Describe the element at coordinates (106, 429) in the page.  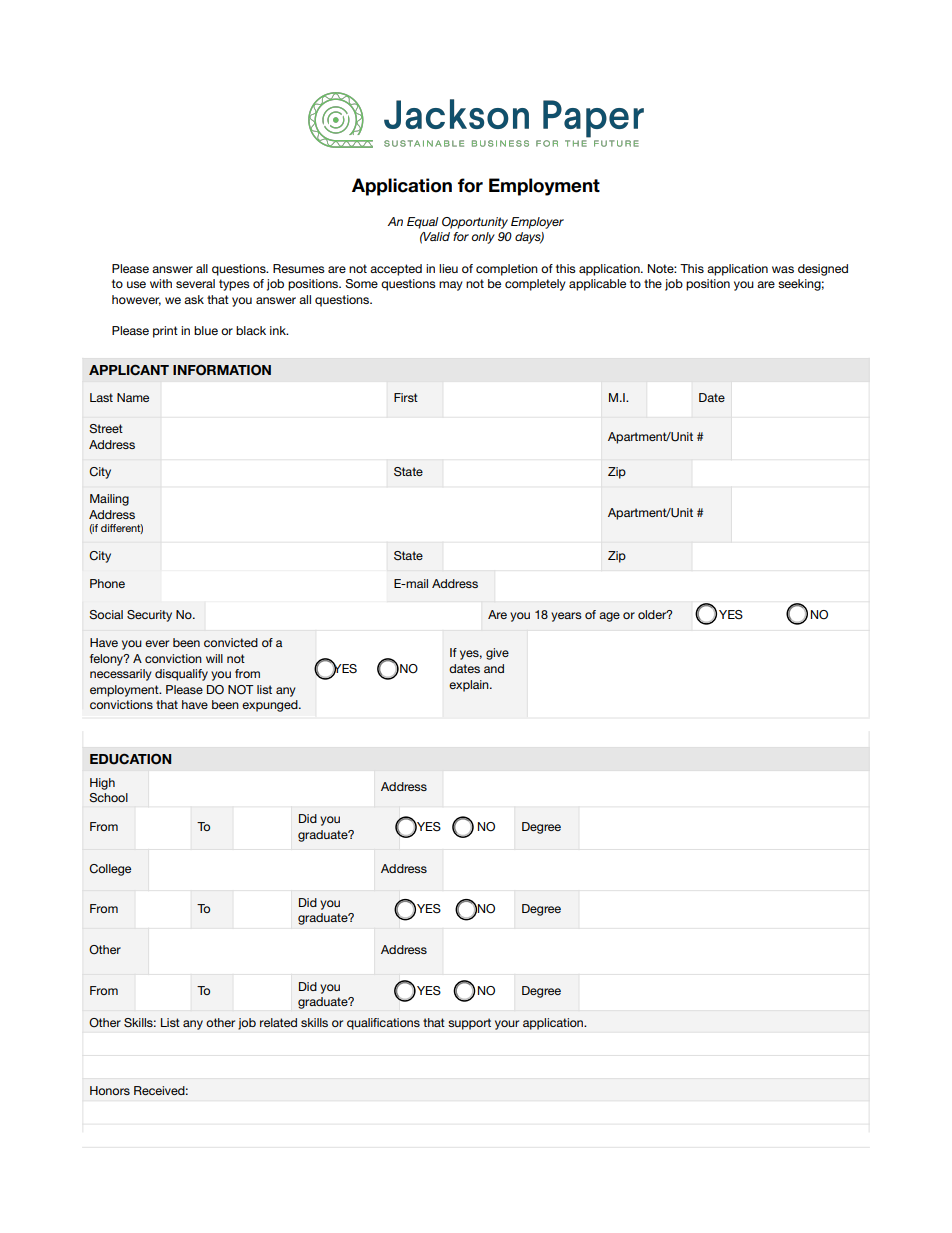
I see `Street` at that location.
